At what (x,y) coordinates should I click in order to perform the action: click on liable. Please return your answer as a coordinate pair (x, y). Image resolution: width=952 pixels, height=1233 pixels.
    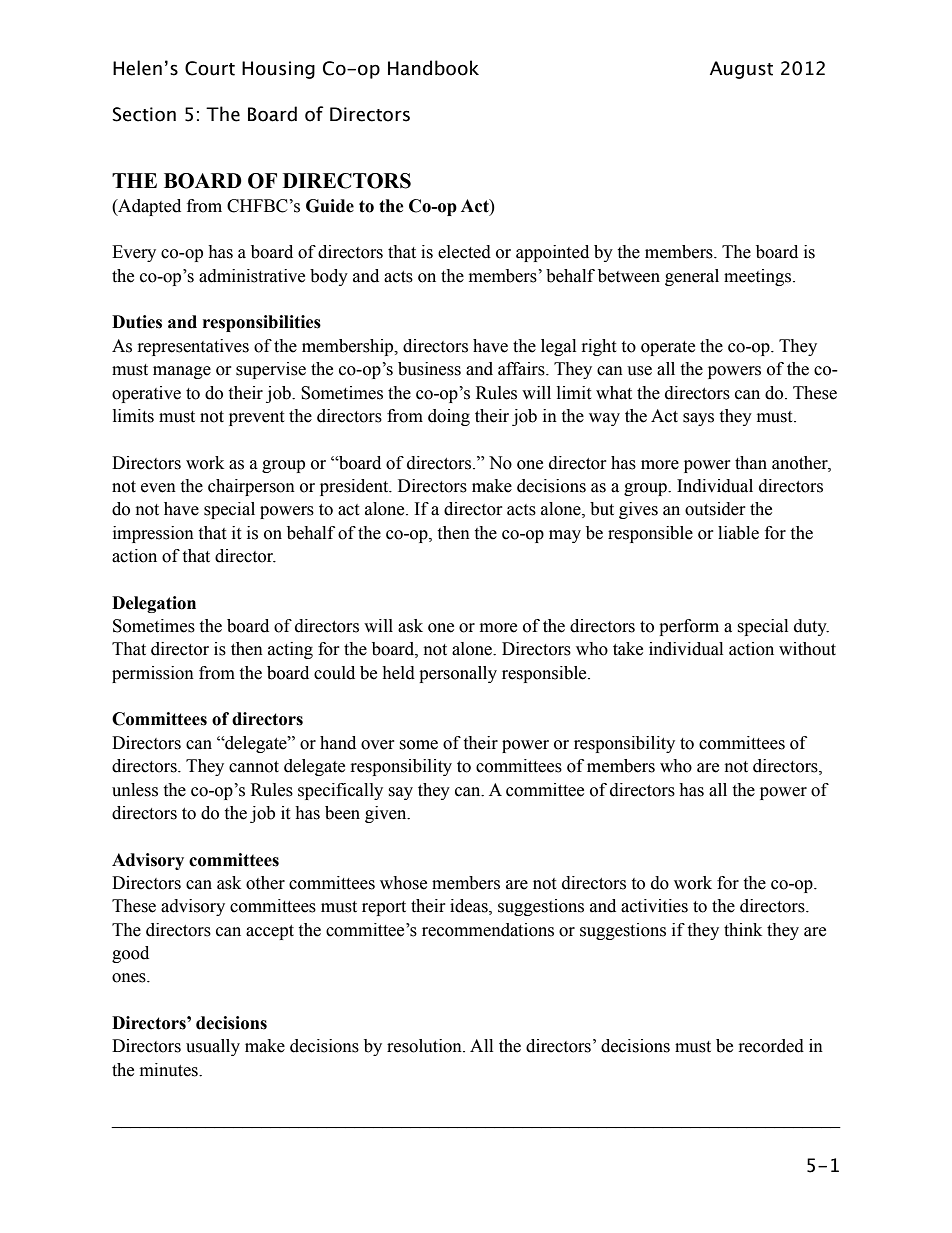
    Looking at the image, I should click on (738, 533).
